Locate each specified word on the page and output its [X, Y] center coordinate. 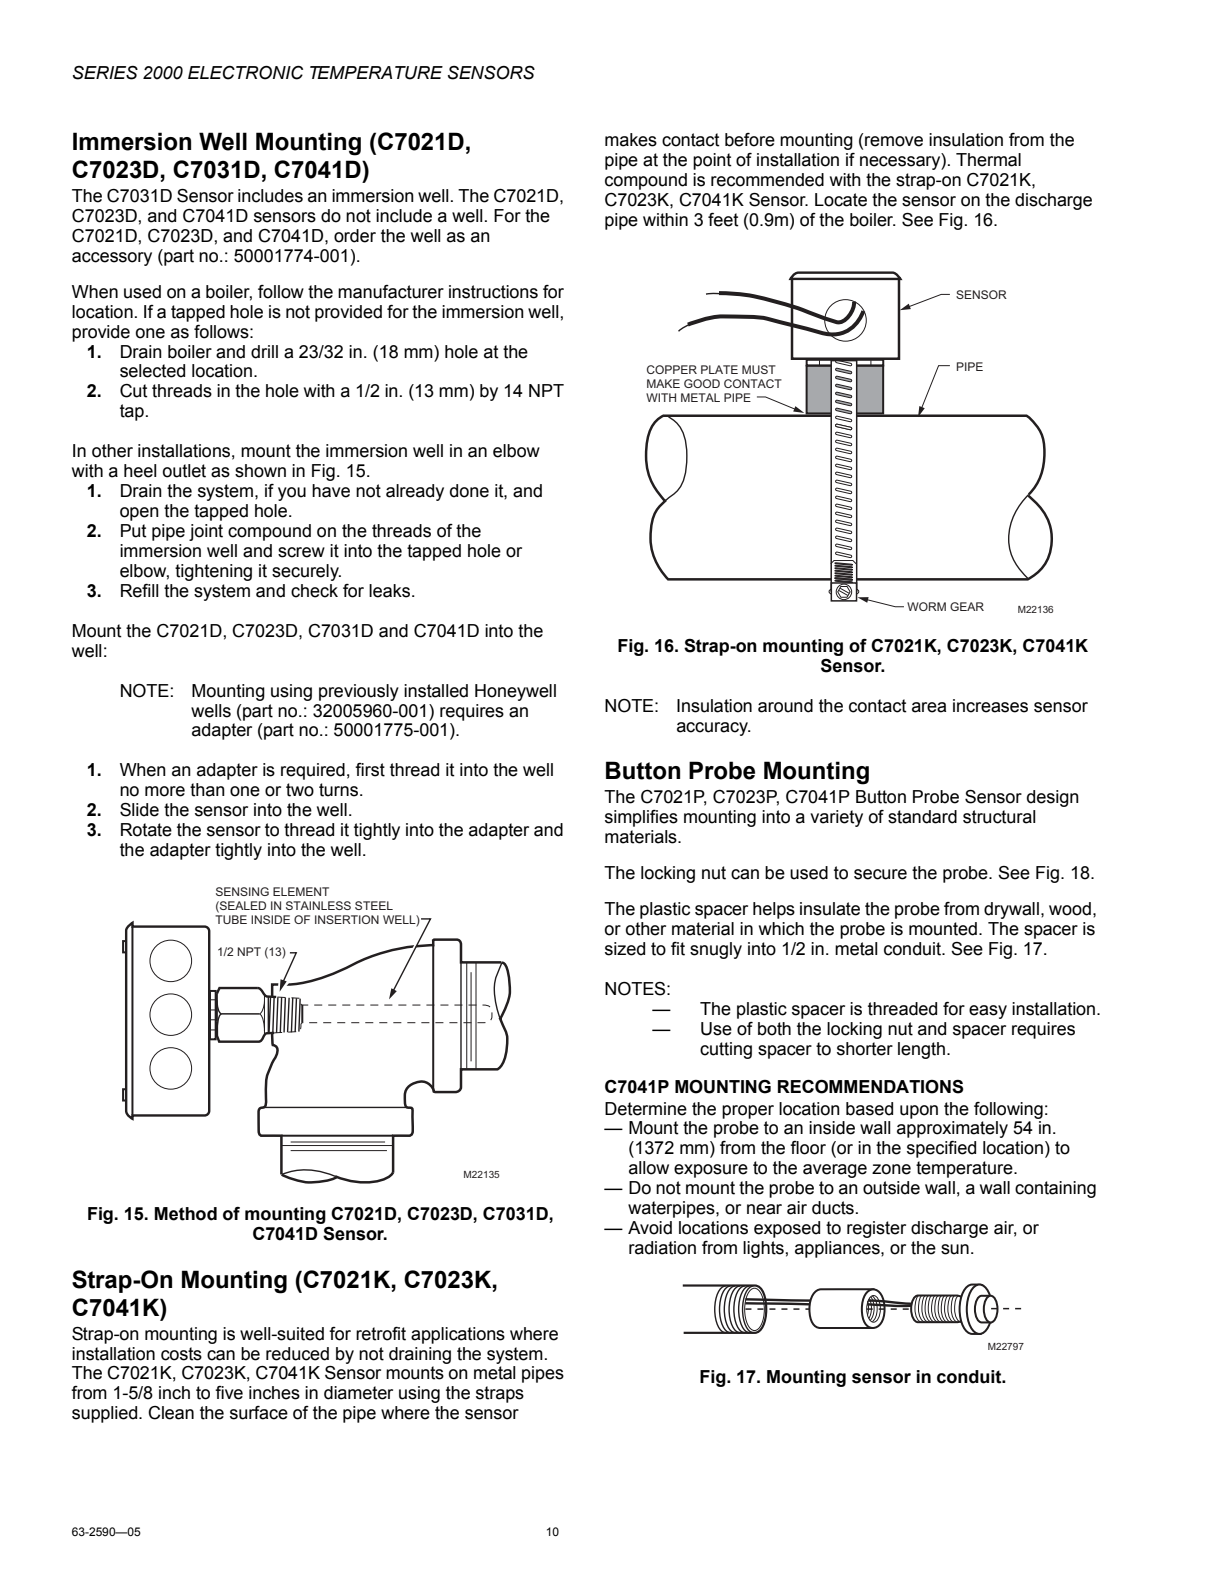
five [229, 1393]
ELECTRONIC [245, 73]
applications [458, 1335]
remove [894, 141]
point [712, 161]
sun [955, 1249]
